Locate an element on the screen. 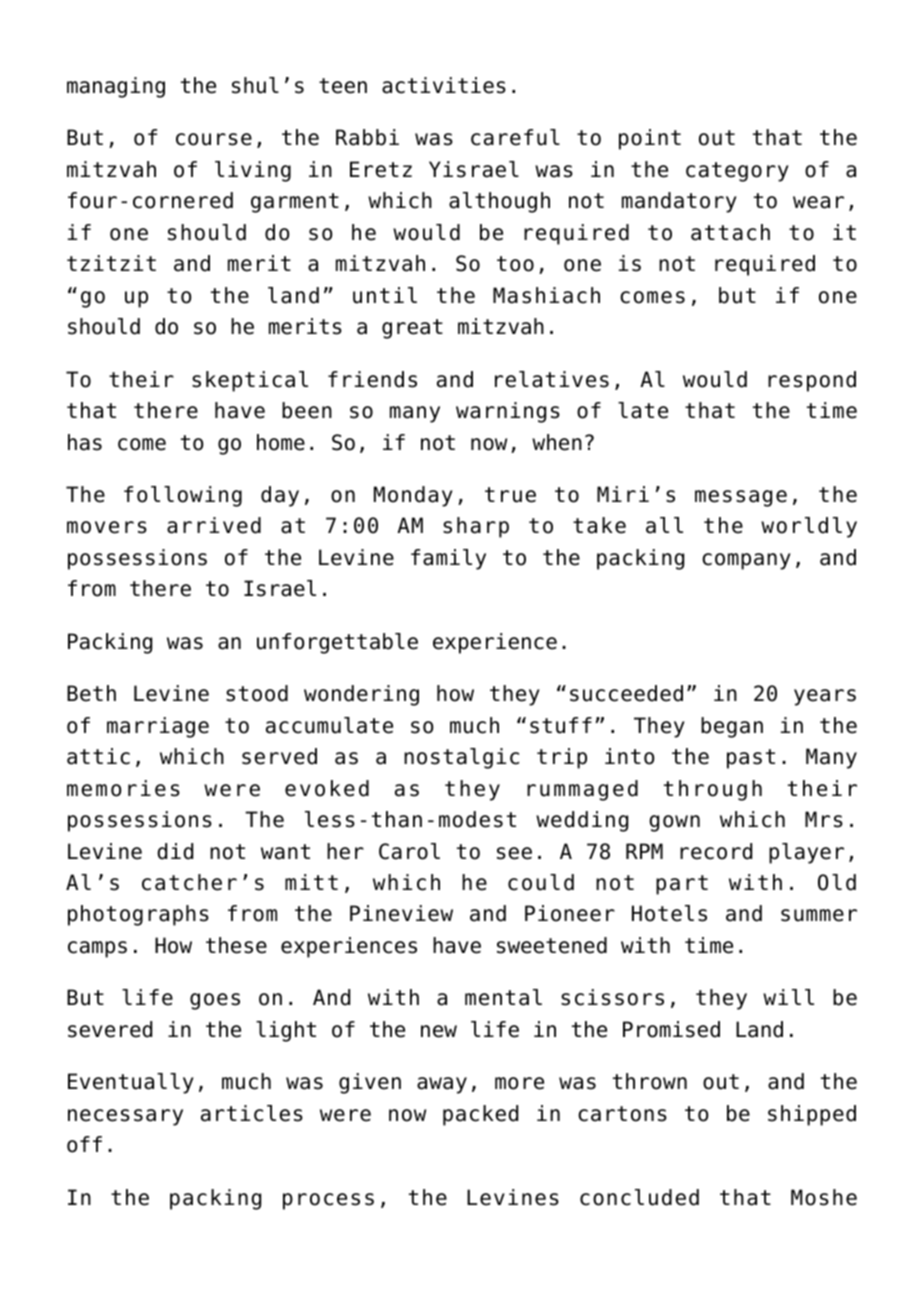 This screenshot has width=924, height=1308. stood is located at coordinates (257, 693).
